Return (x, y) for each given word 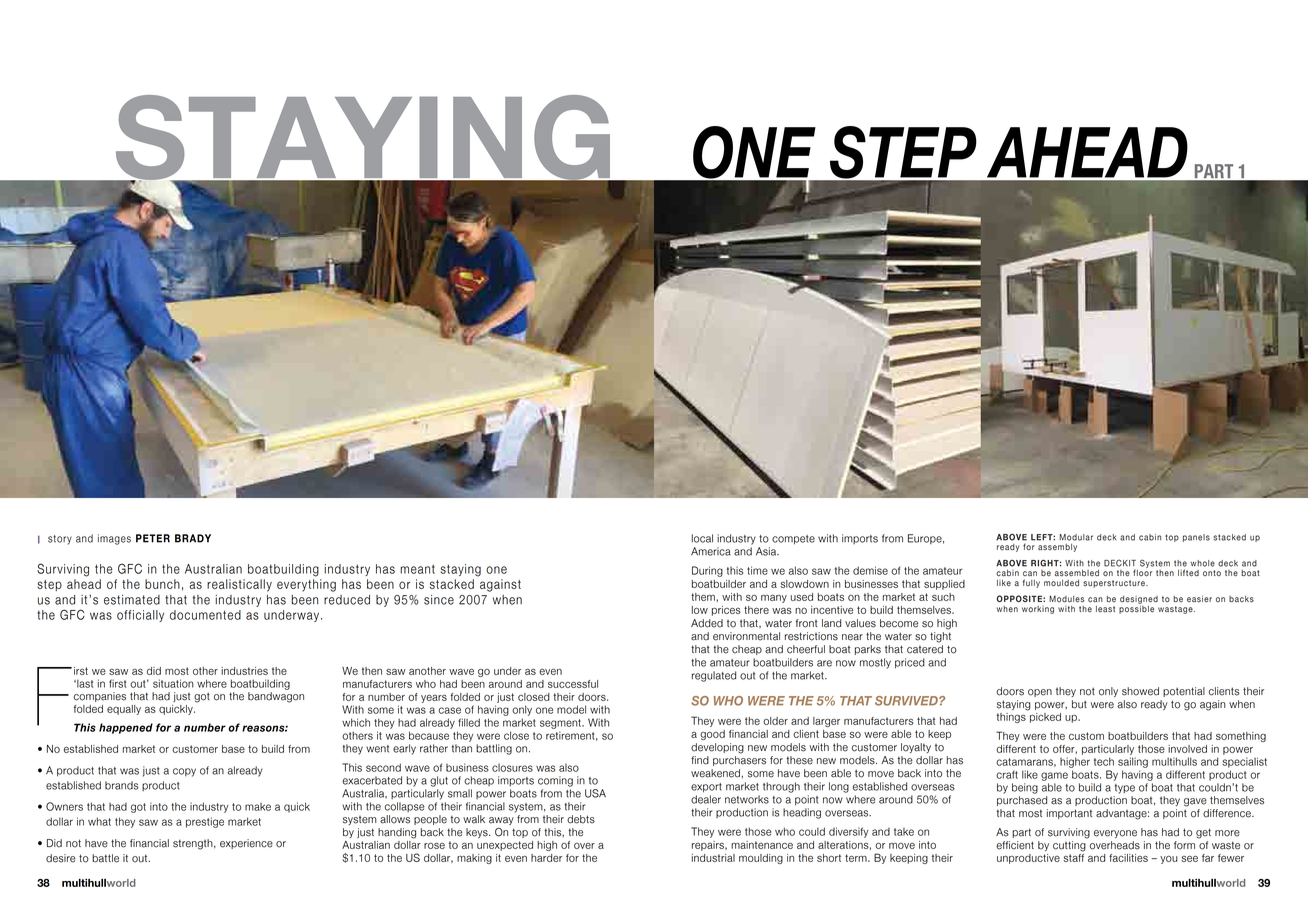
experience (246, 844)
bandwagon (276, 697)
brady (193, 538)
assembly (1057, 548)
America (711, 551)
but (1079, 704)
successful (573, 684)
